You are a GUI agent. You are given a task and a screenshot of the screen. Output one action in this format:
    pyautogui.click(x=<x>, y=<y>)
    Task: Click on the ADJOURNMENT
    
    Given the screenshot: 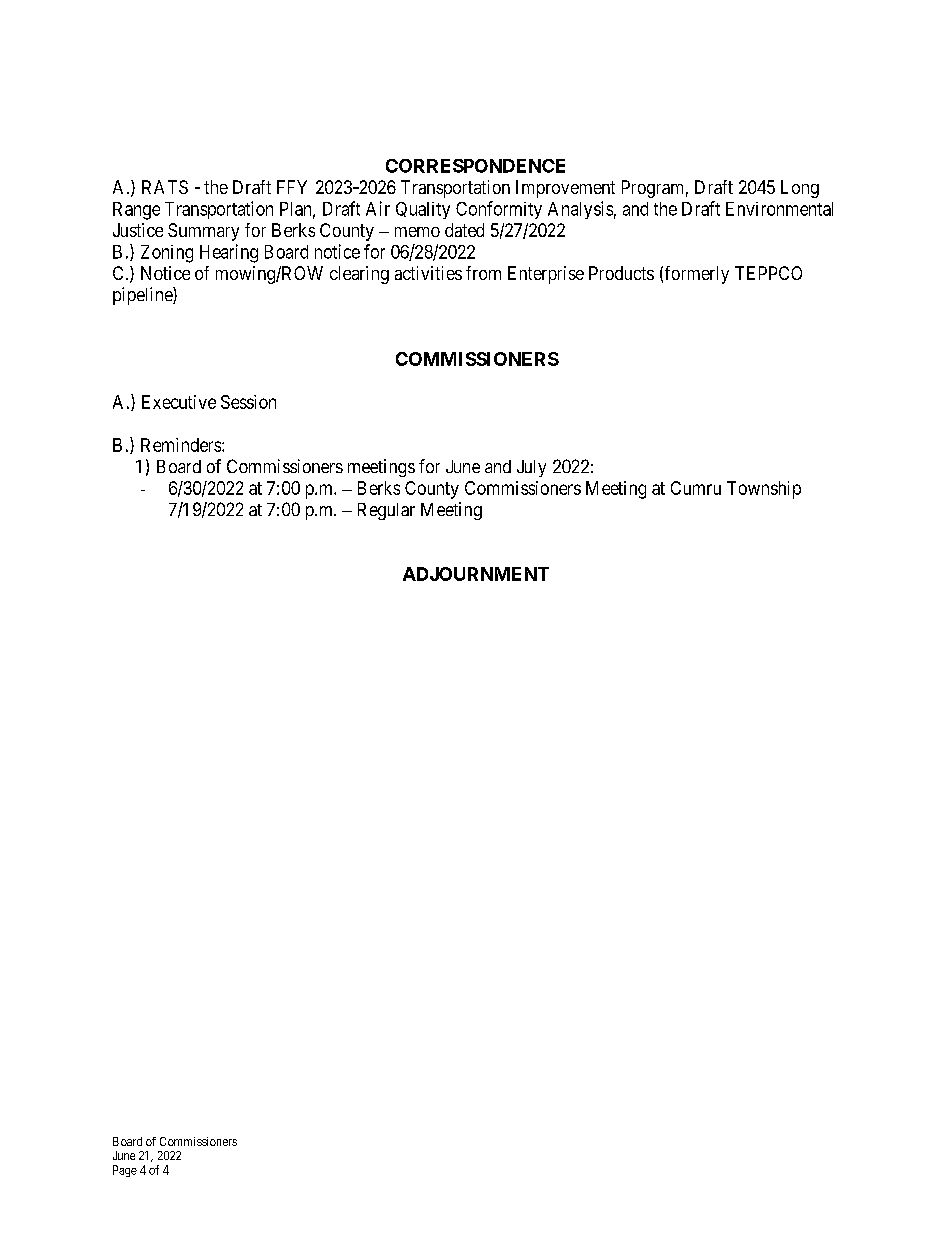 What is the action you would take?
    pyautogui.click(x=476, y=574)
